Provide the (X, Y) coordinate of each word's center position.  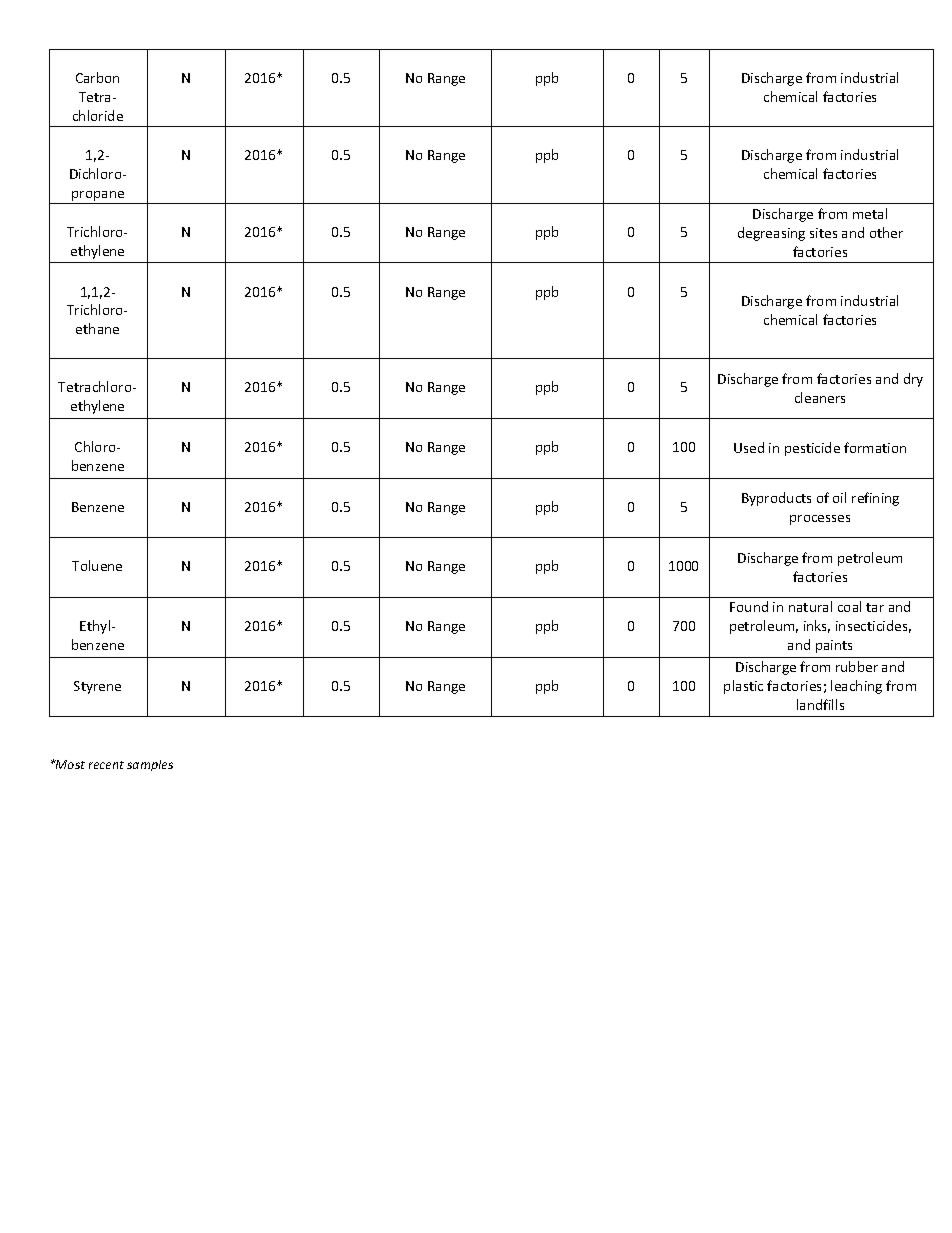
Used (749, 447)
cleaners (820, 397)
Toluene (97, 565)
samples (150, 765)
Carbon (97, 77)
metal (870, 213)
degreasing (771, 234)
